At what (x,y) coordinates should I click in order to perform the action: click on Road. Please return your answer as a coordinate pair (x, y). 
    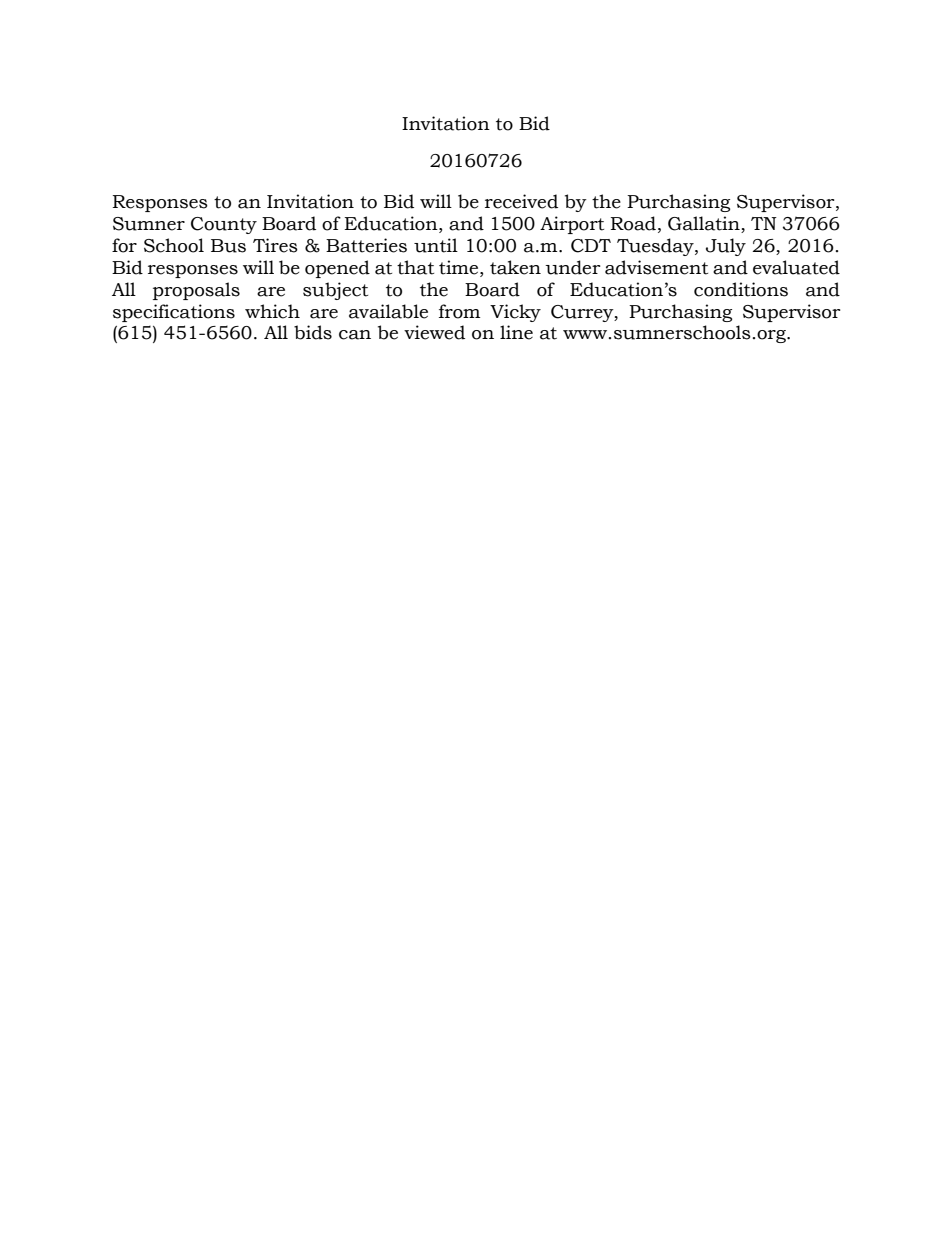
    Looking at the image, I should click on (633, 223).
